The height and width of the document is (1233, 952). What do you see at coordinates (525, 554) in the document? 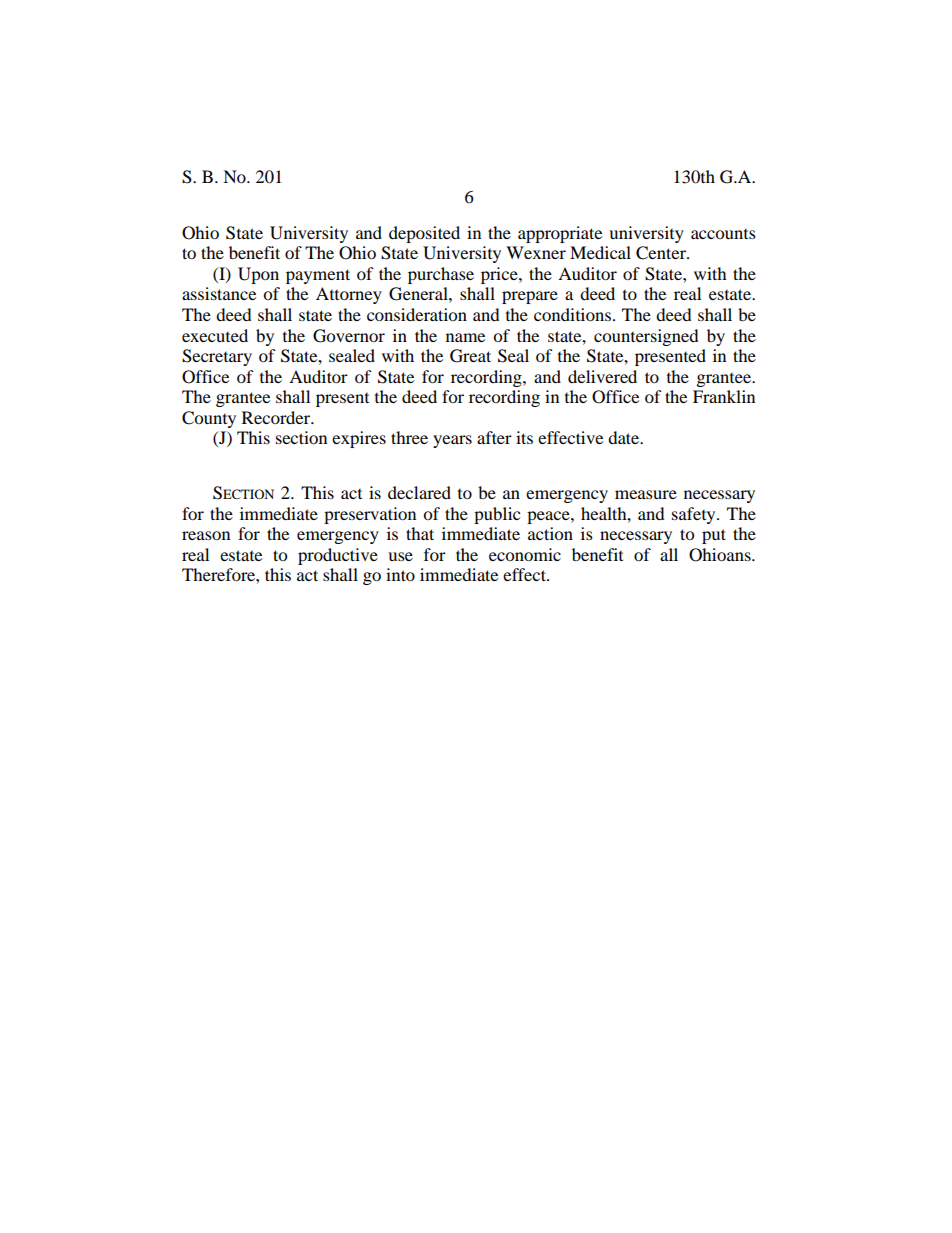
I see `economic` at bounding box center [525, 554].
